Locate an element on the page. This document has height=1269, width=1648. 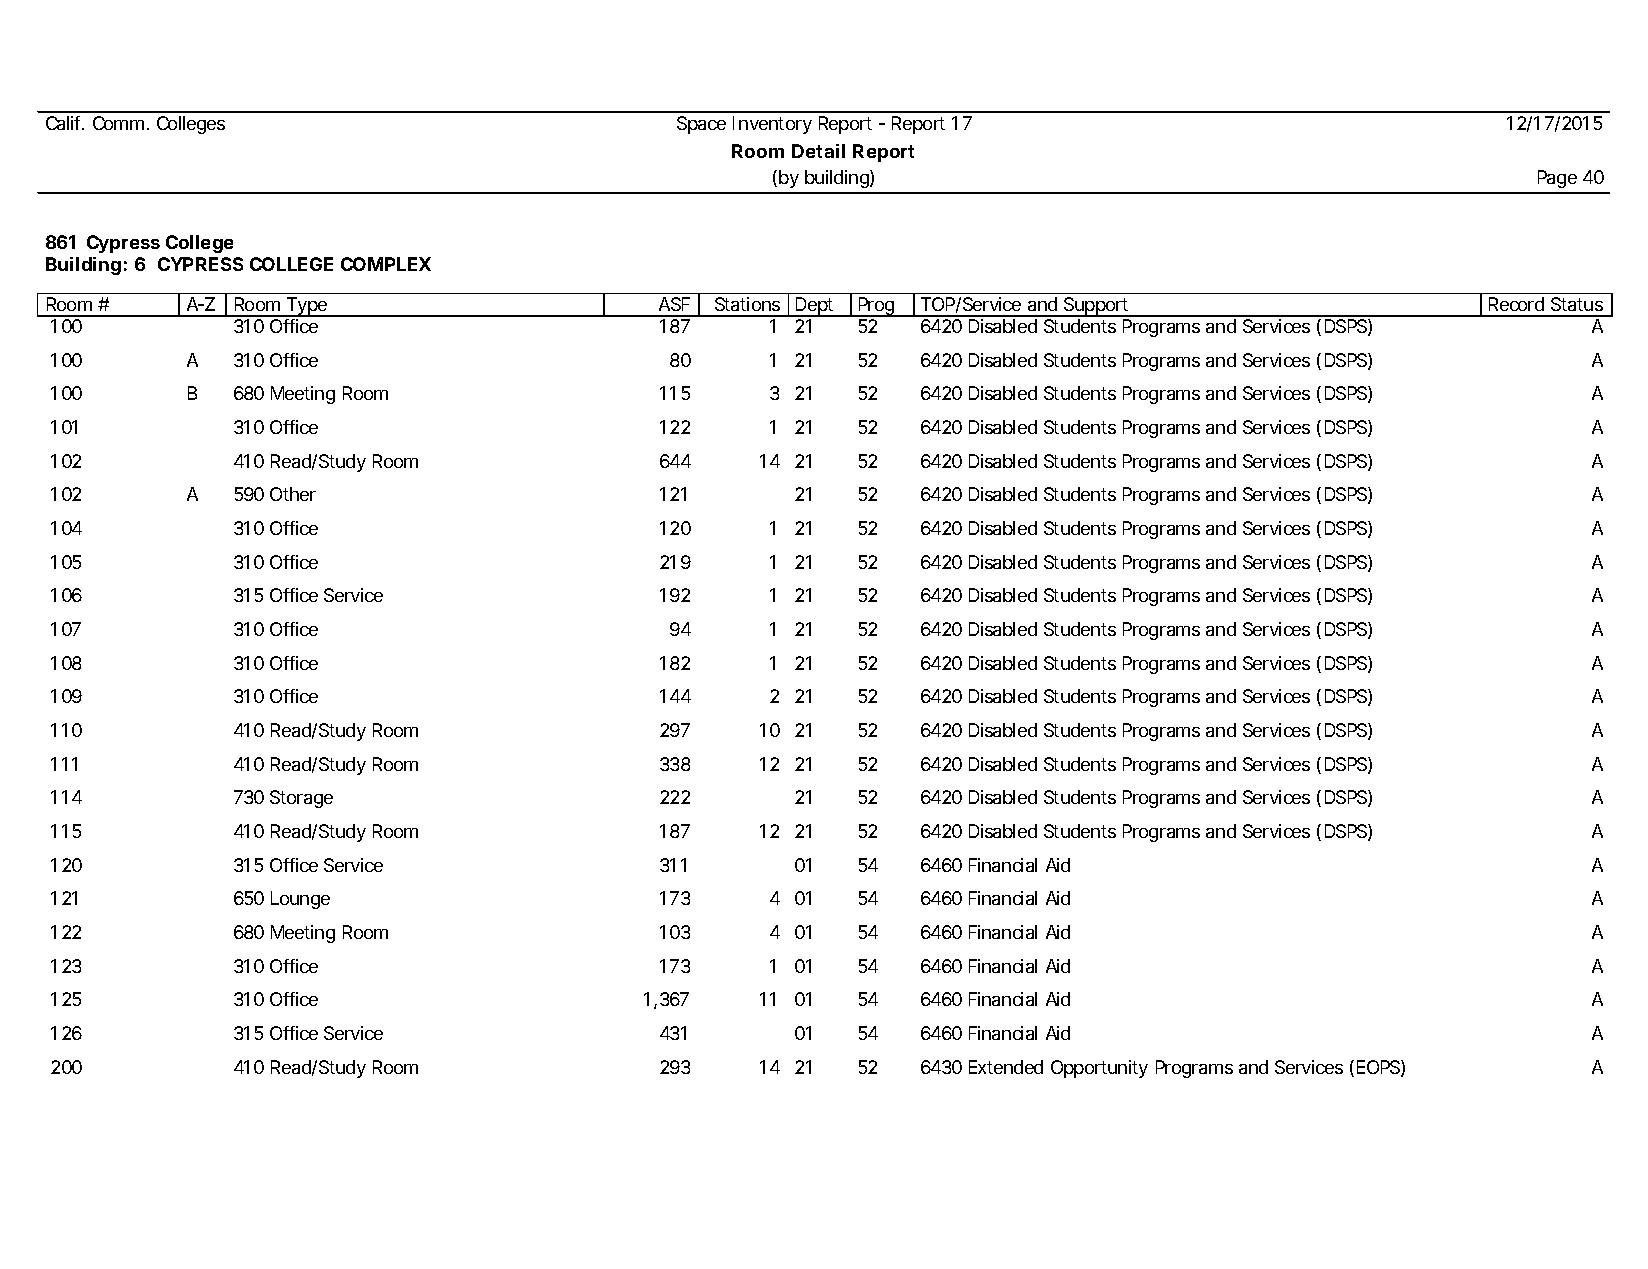
Calif is located at coordinates (65, 123).
